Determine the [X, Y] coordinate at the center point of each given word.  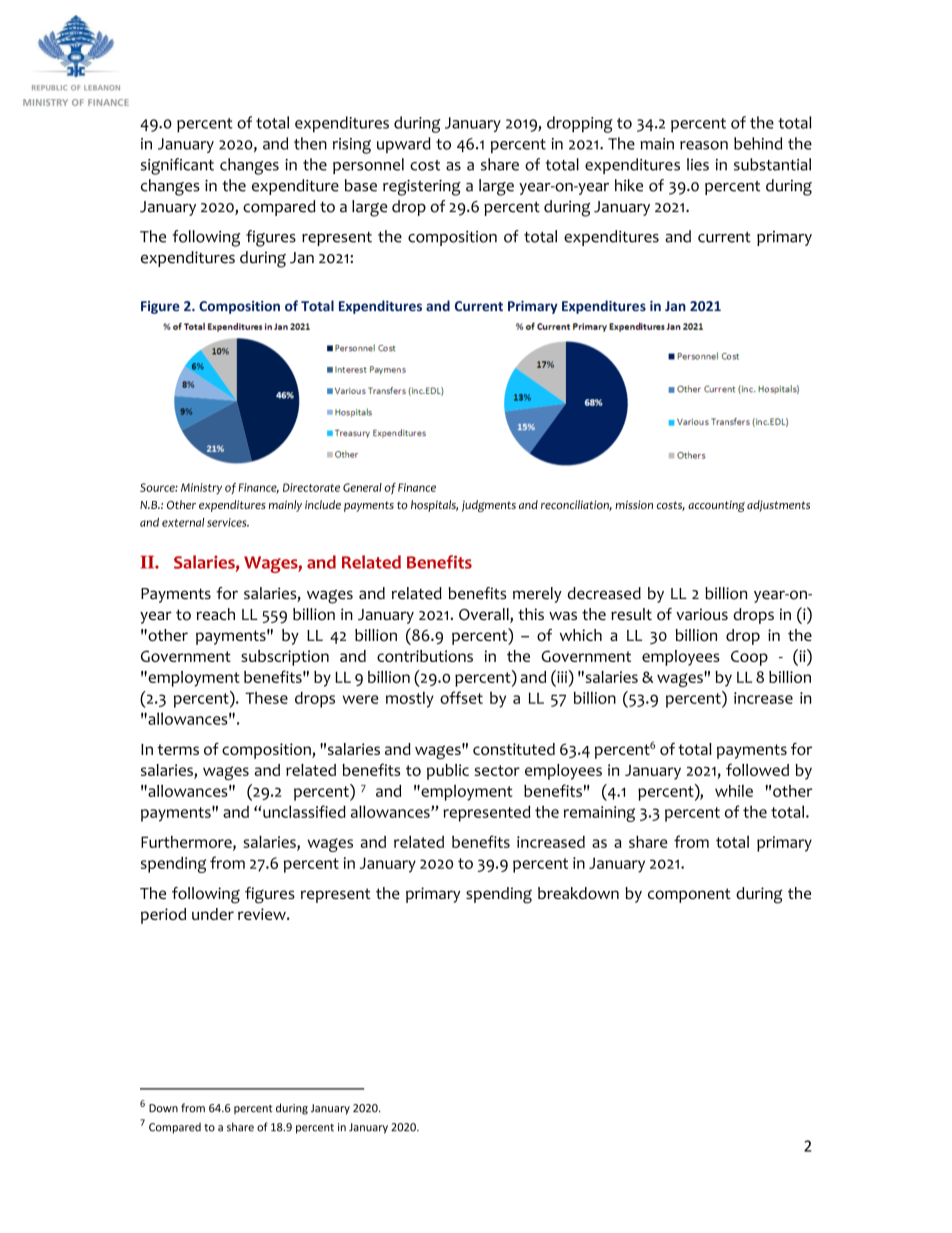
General [362, 487]
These [266, 698]
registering [422, 187]
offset [461, 697]
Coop [749, 658]
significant [177, 166]
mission [634, 505]
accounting [716, 506]
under [213, 914]
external [183, 522]
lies [698, 164]
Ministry [201, 488]
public [448, 772]
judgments [489, 506]
